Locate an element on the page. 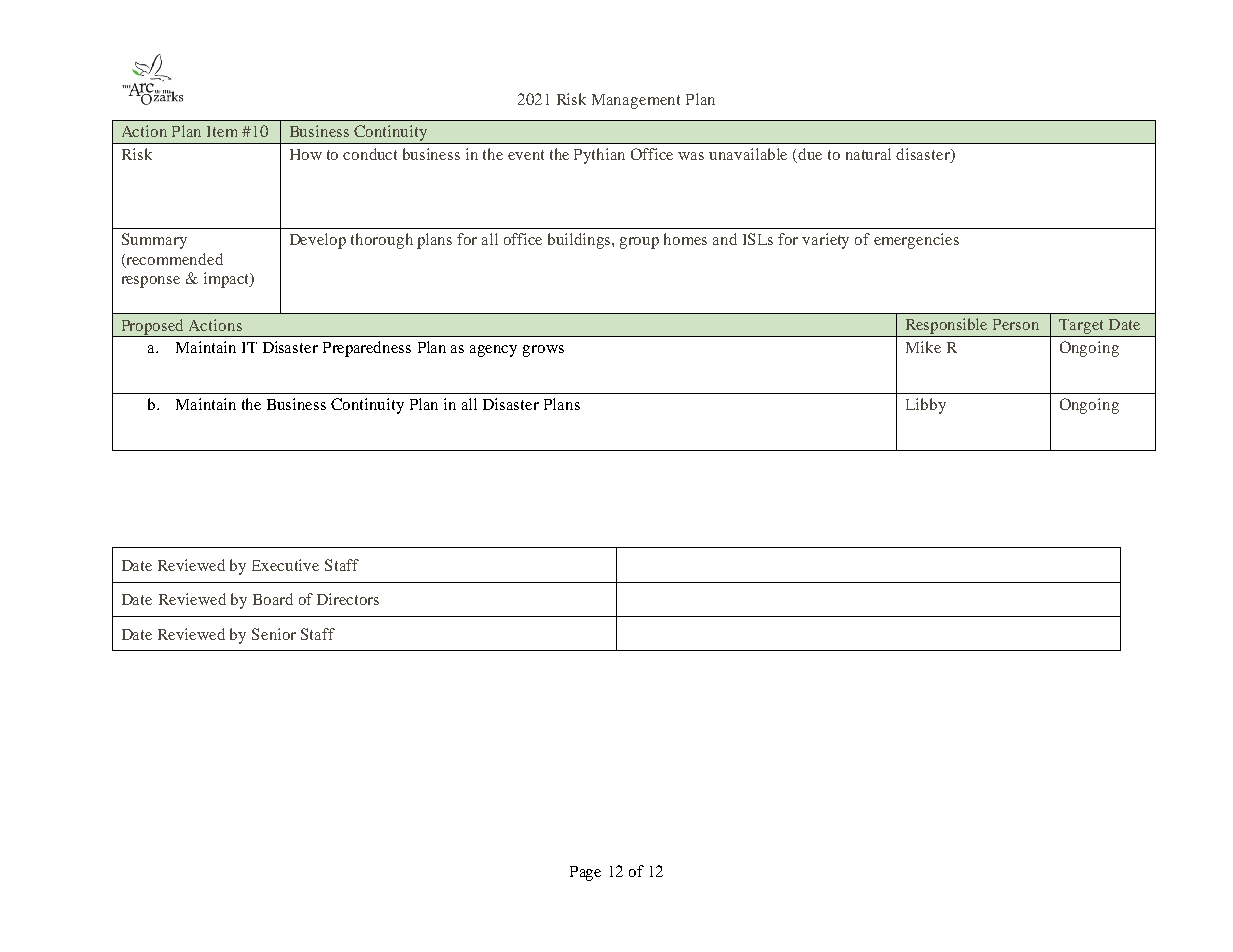  Management is located at coordinates (636, 101).
